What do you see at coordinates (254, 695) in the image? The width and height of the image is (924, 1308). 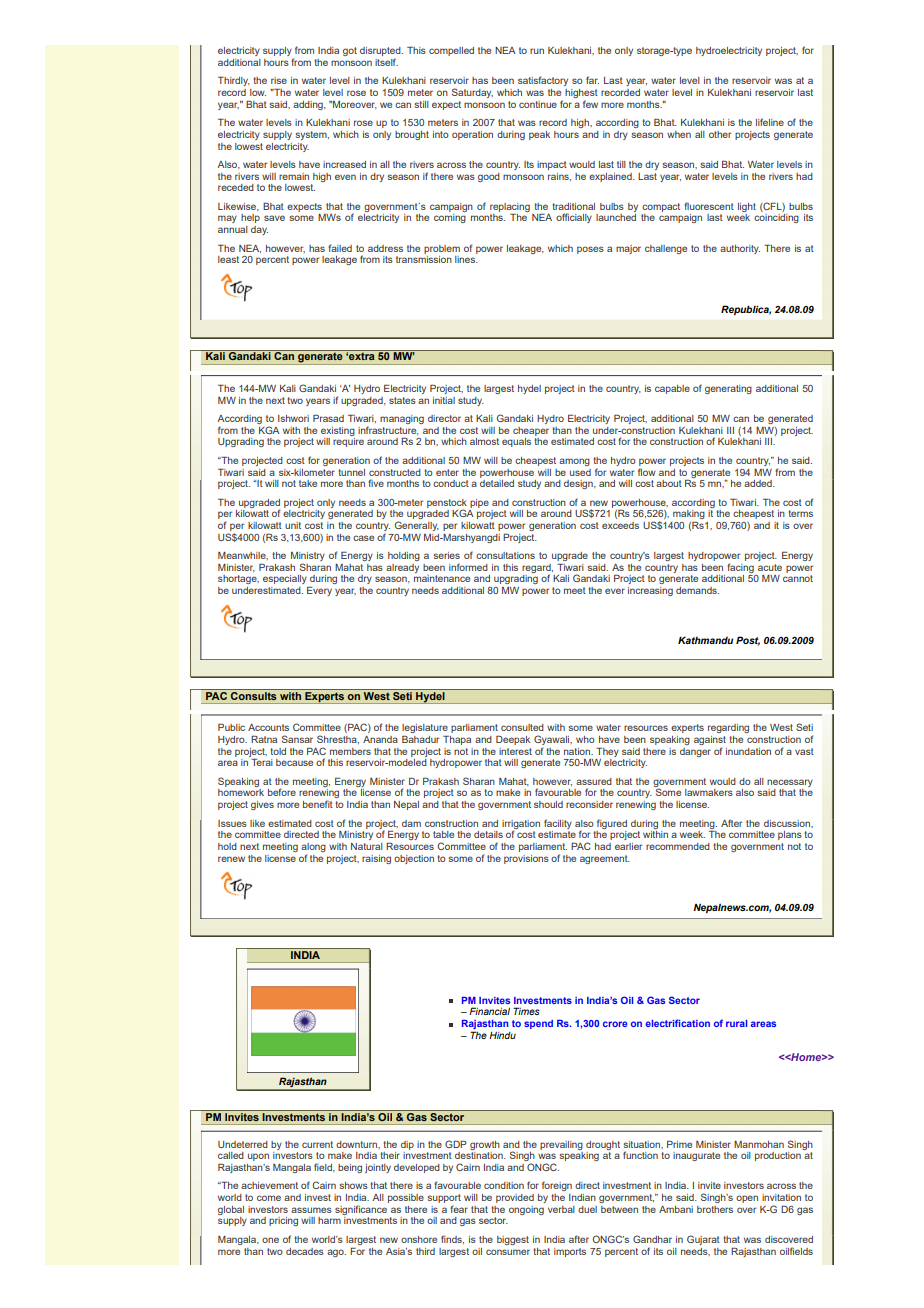 I see `Consults` at bounding box center [254, 695].
